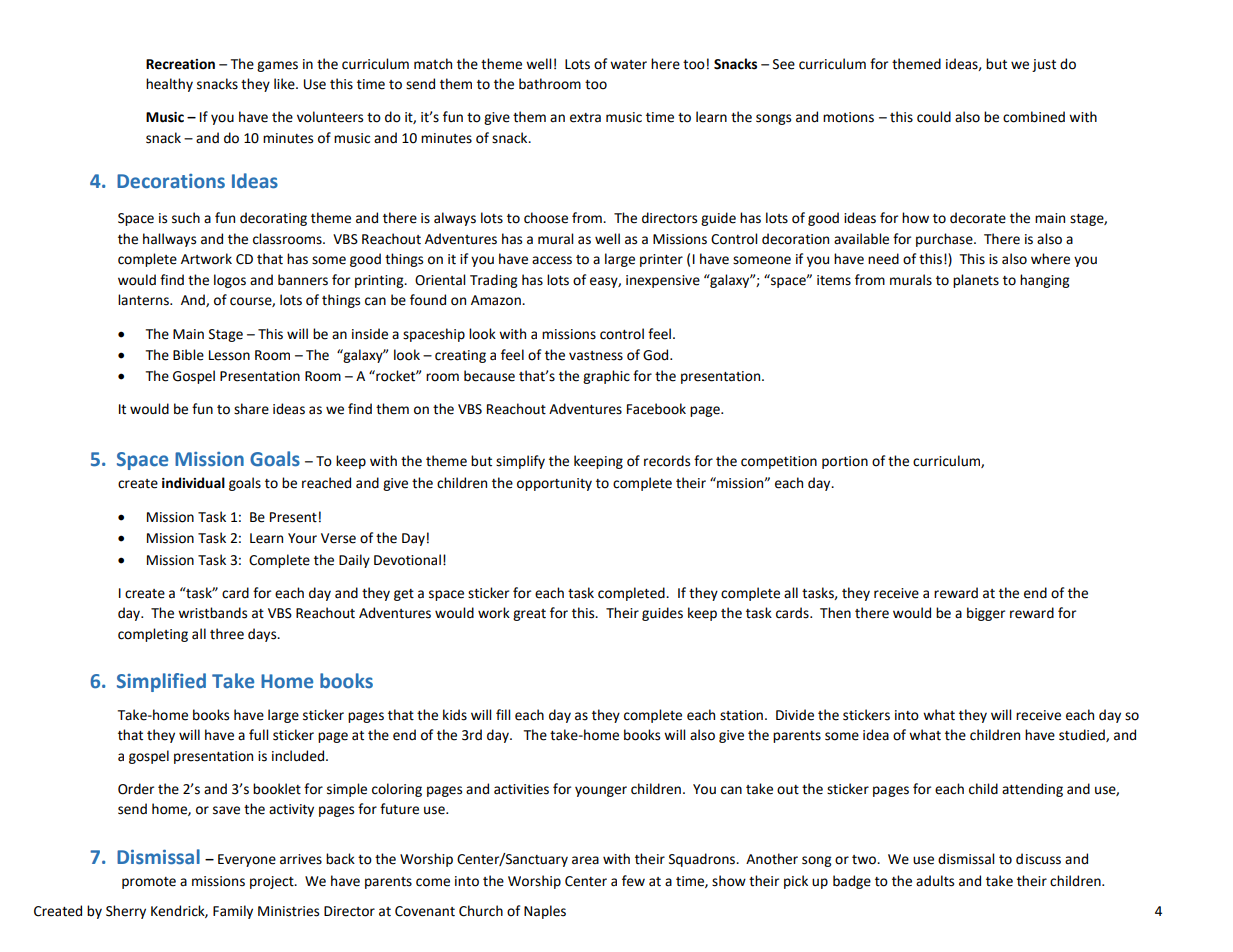 Image resolution: width=1233 pixels, height=952 pixels. I want to click on access, so click(552, 260).
